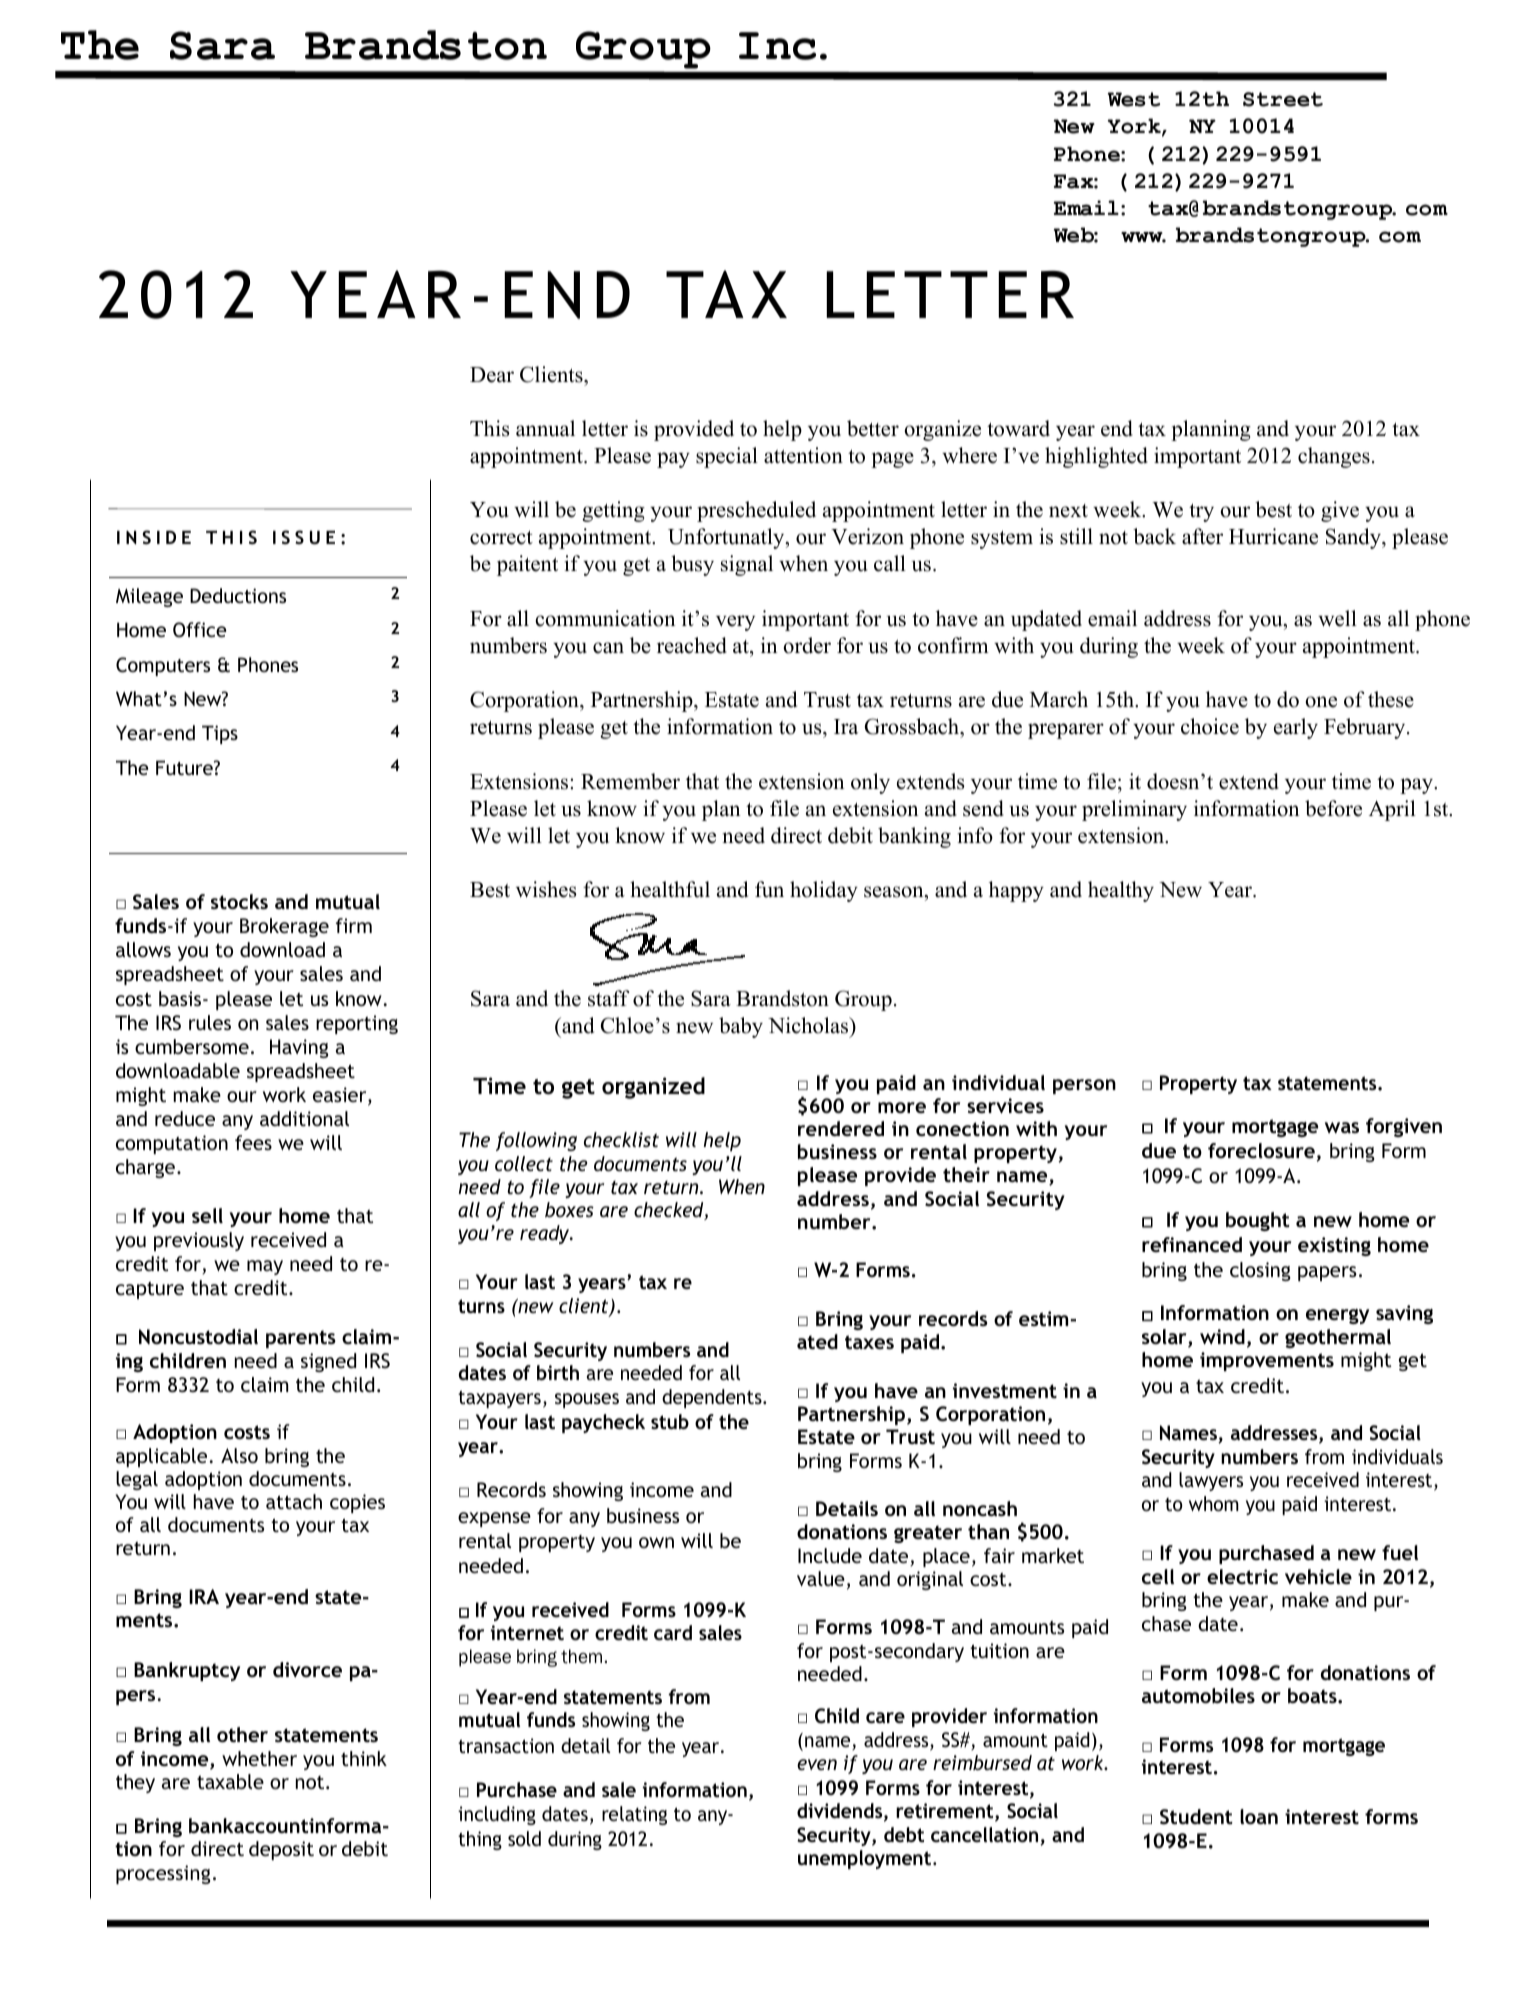 This screenshot has height=1990, width=1538. Describe the element at coordinates (807, 645) in the screenshot. I see `order` at that location.
